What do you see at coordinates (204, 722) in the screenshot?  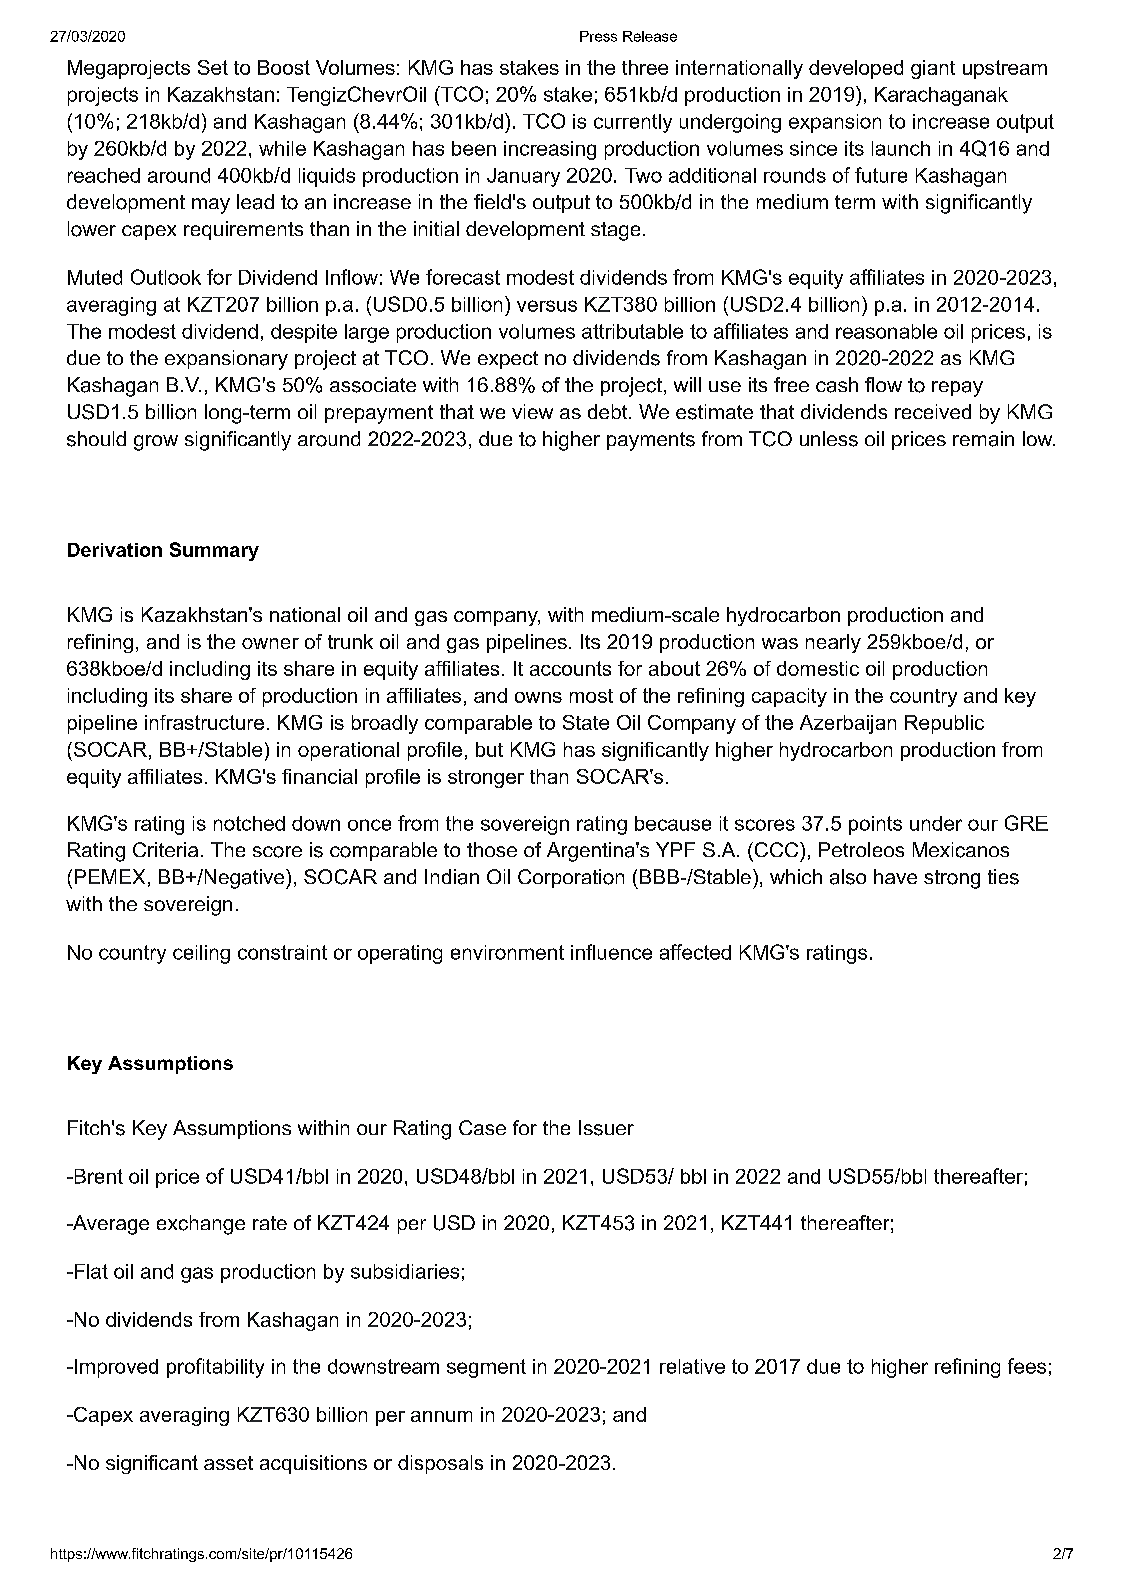 I see `infrastructure` at bounding box center [204, 722].
